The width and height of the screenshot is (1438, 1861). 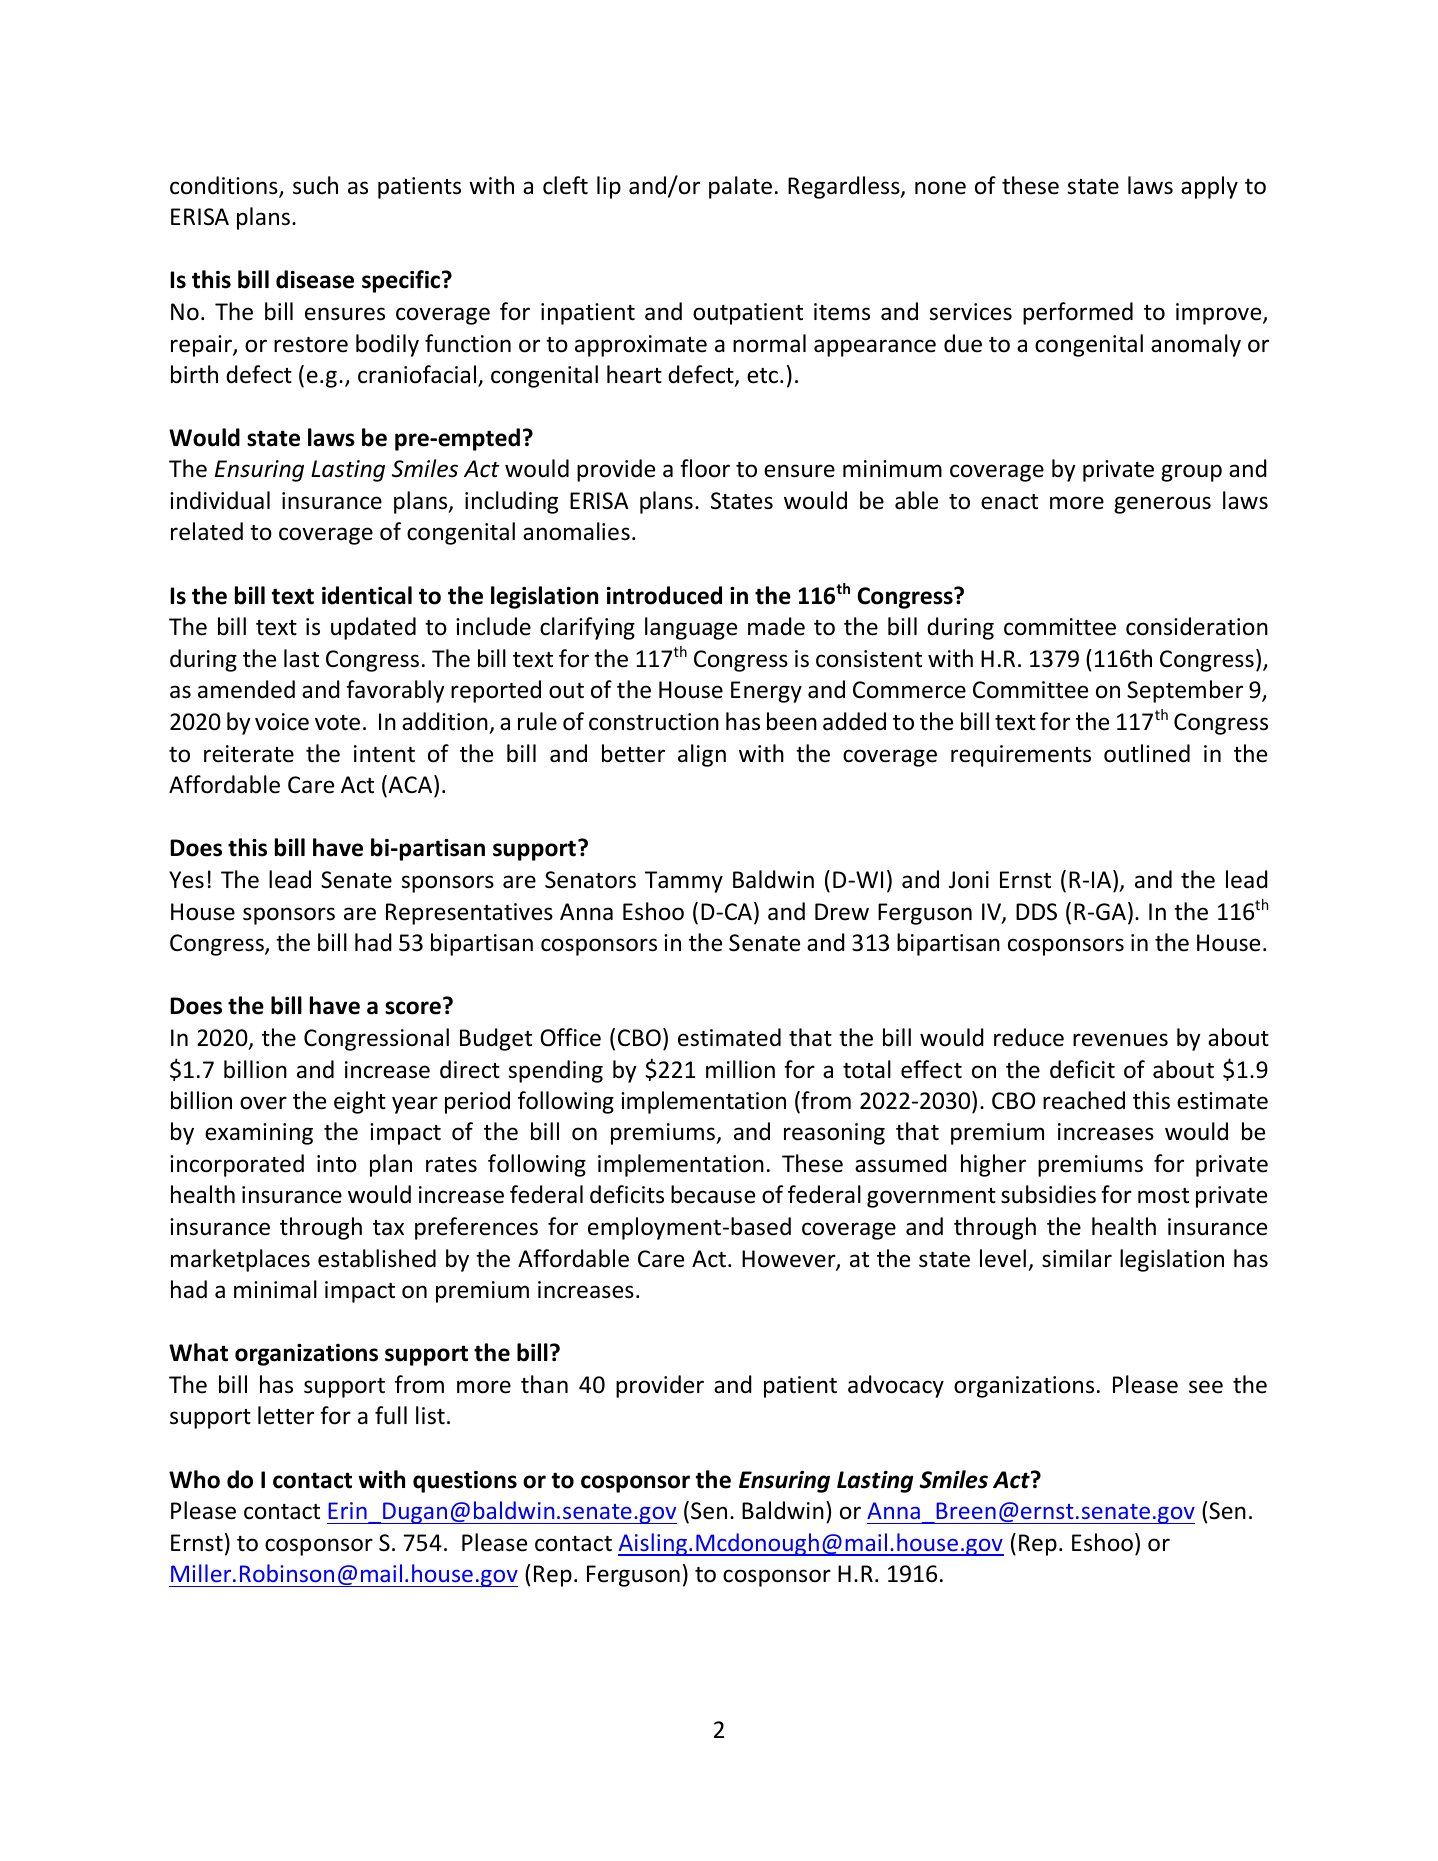 I want to click on revenues, so click(x=1120, y=1040).
